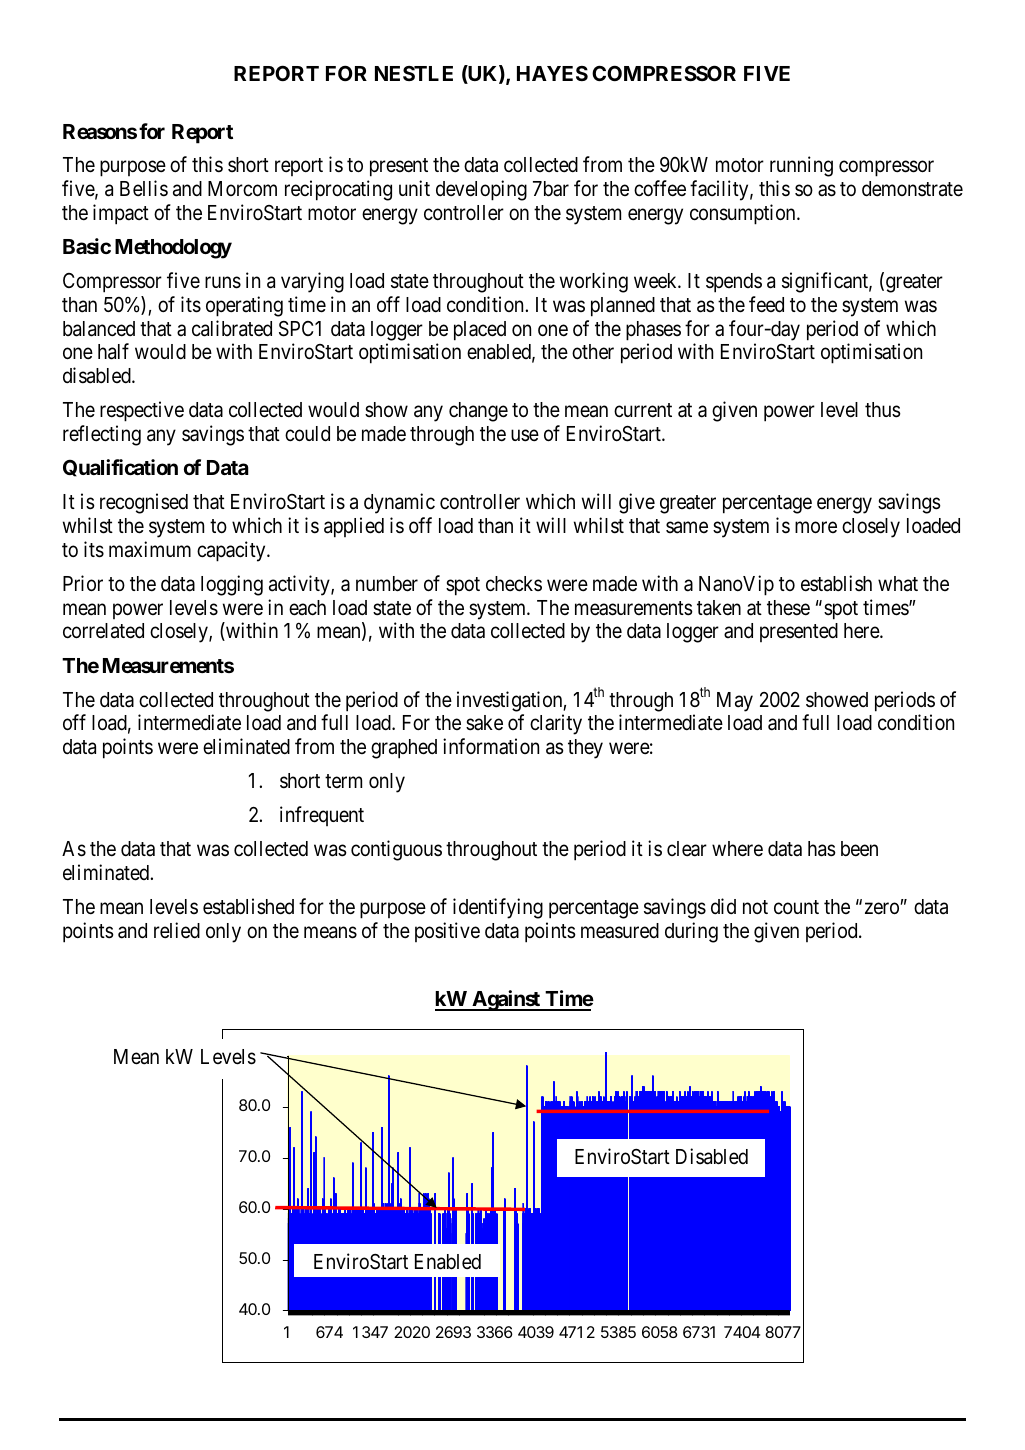  I want to click on count, so click(796, 907).
